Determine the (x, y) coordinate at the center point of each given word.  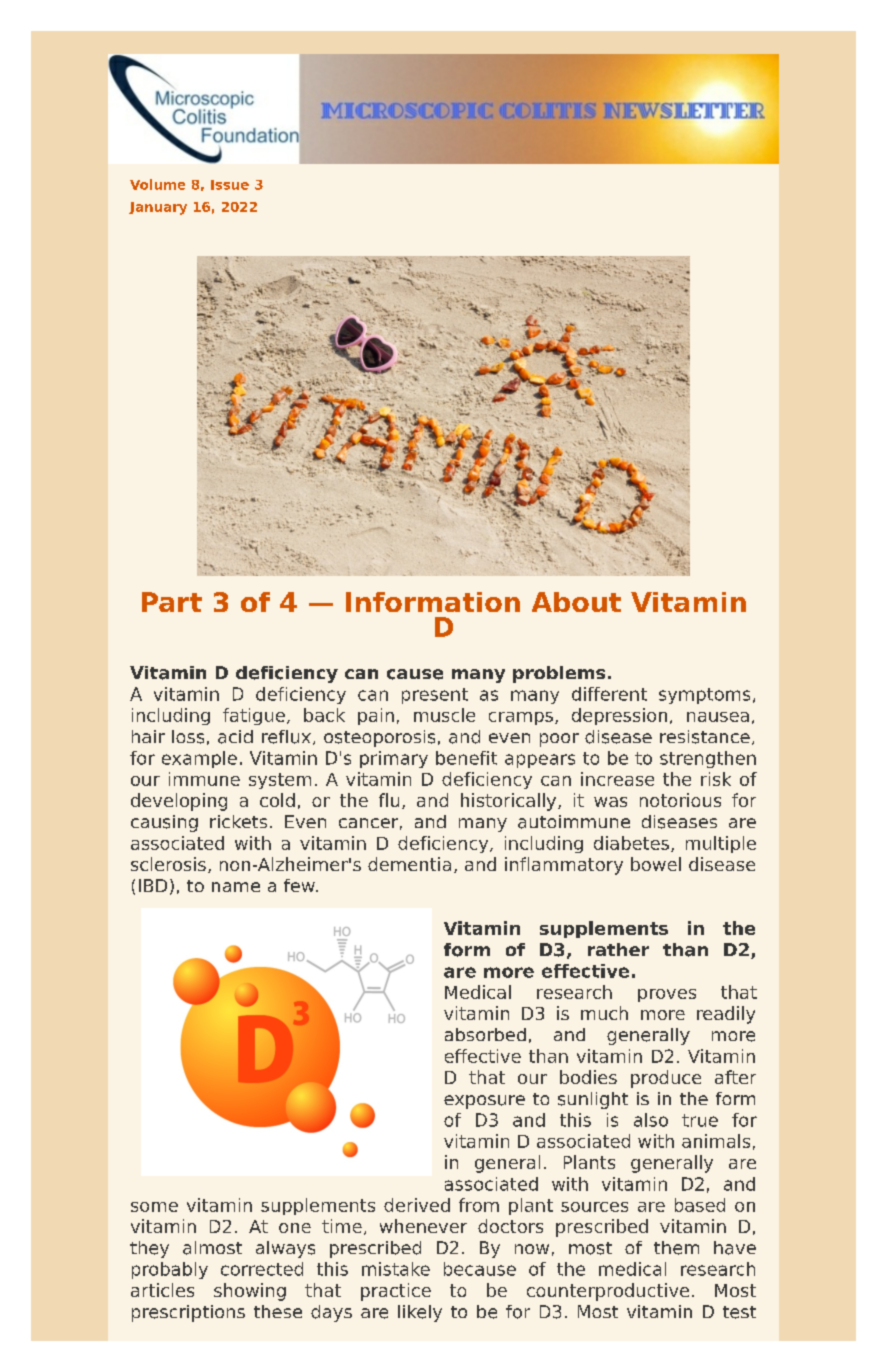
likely (420, 1313)
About (576, 602)
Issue (230, 185)
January (158, 208)
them (676, 1248)
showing (250, 1292)
